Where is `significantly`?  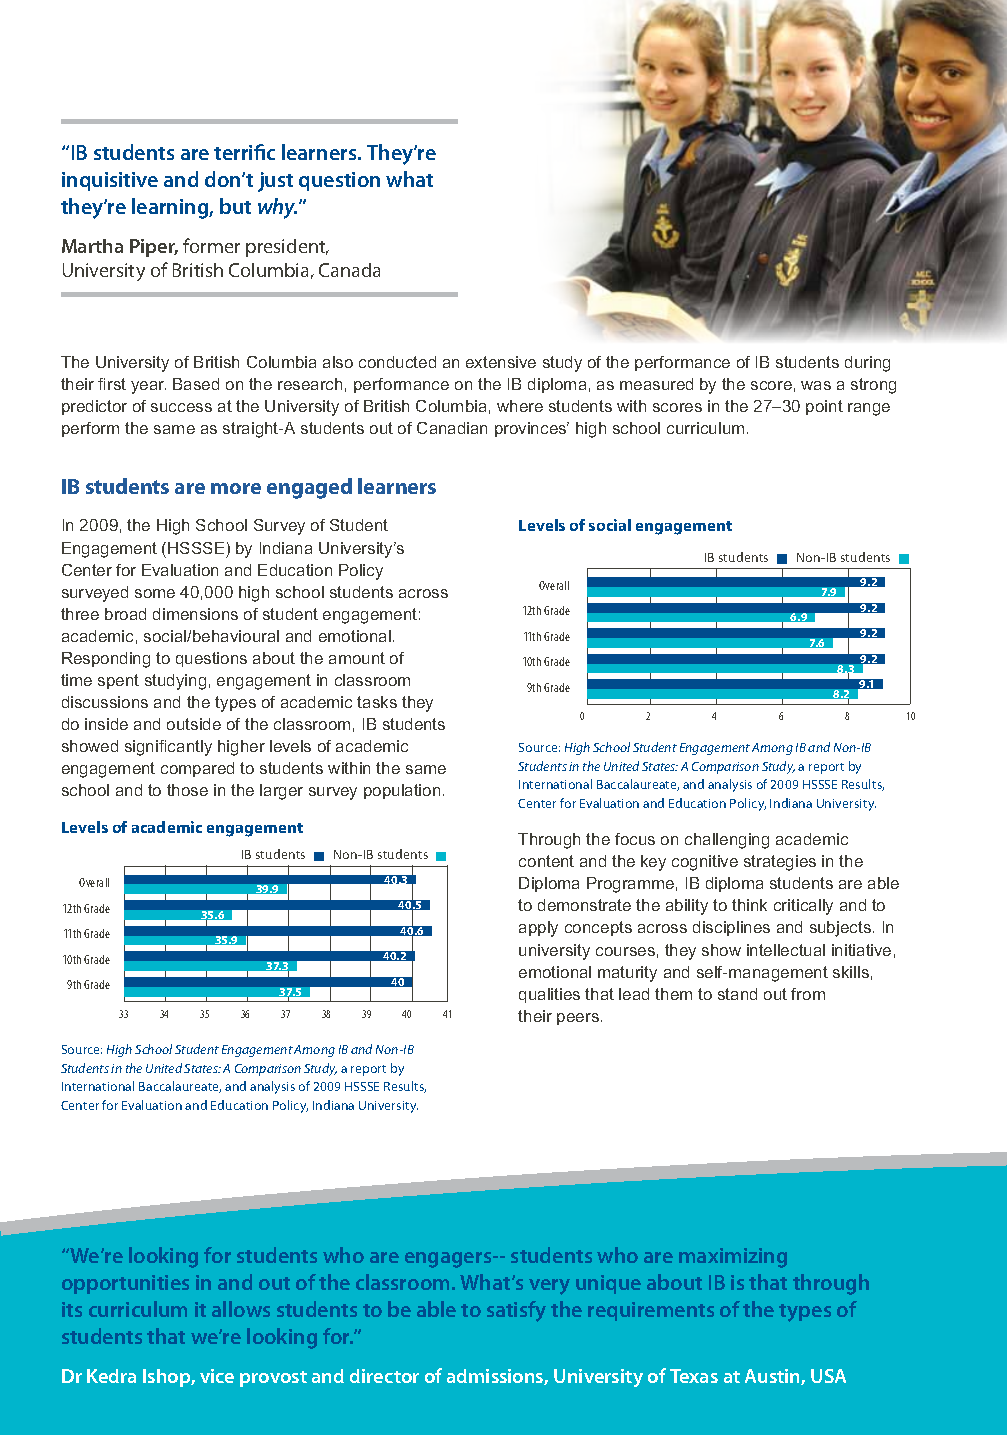 significantly is located at coordinates (168, 748).
